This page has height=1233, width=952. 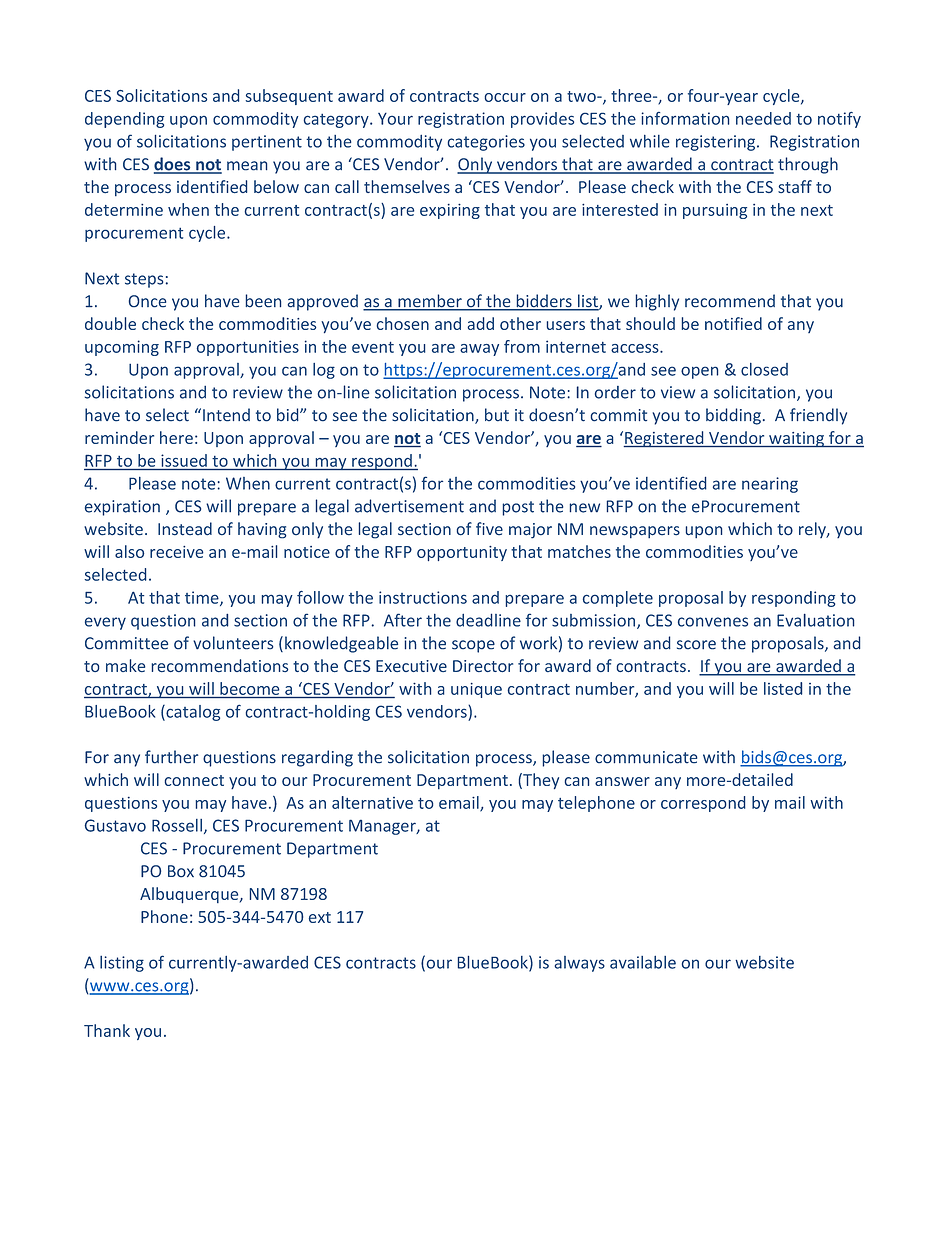 I want to click on always, so click(x=580, y=964).
